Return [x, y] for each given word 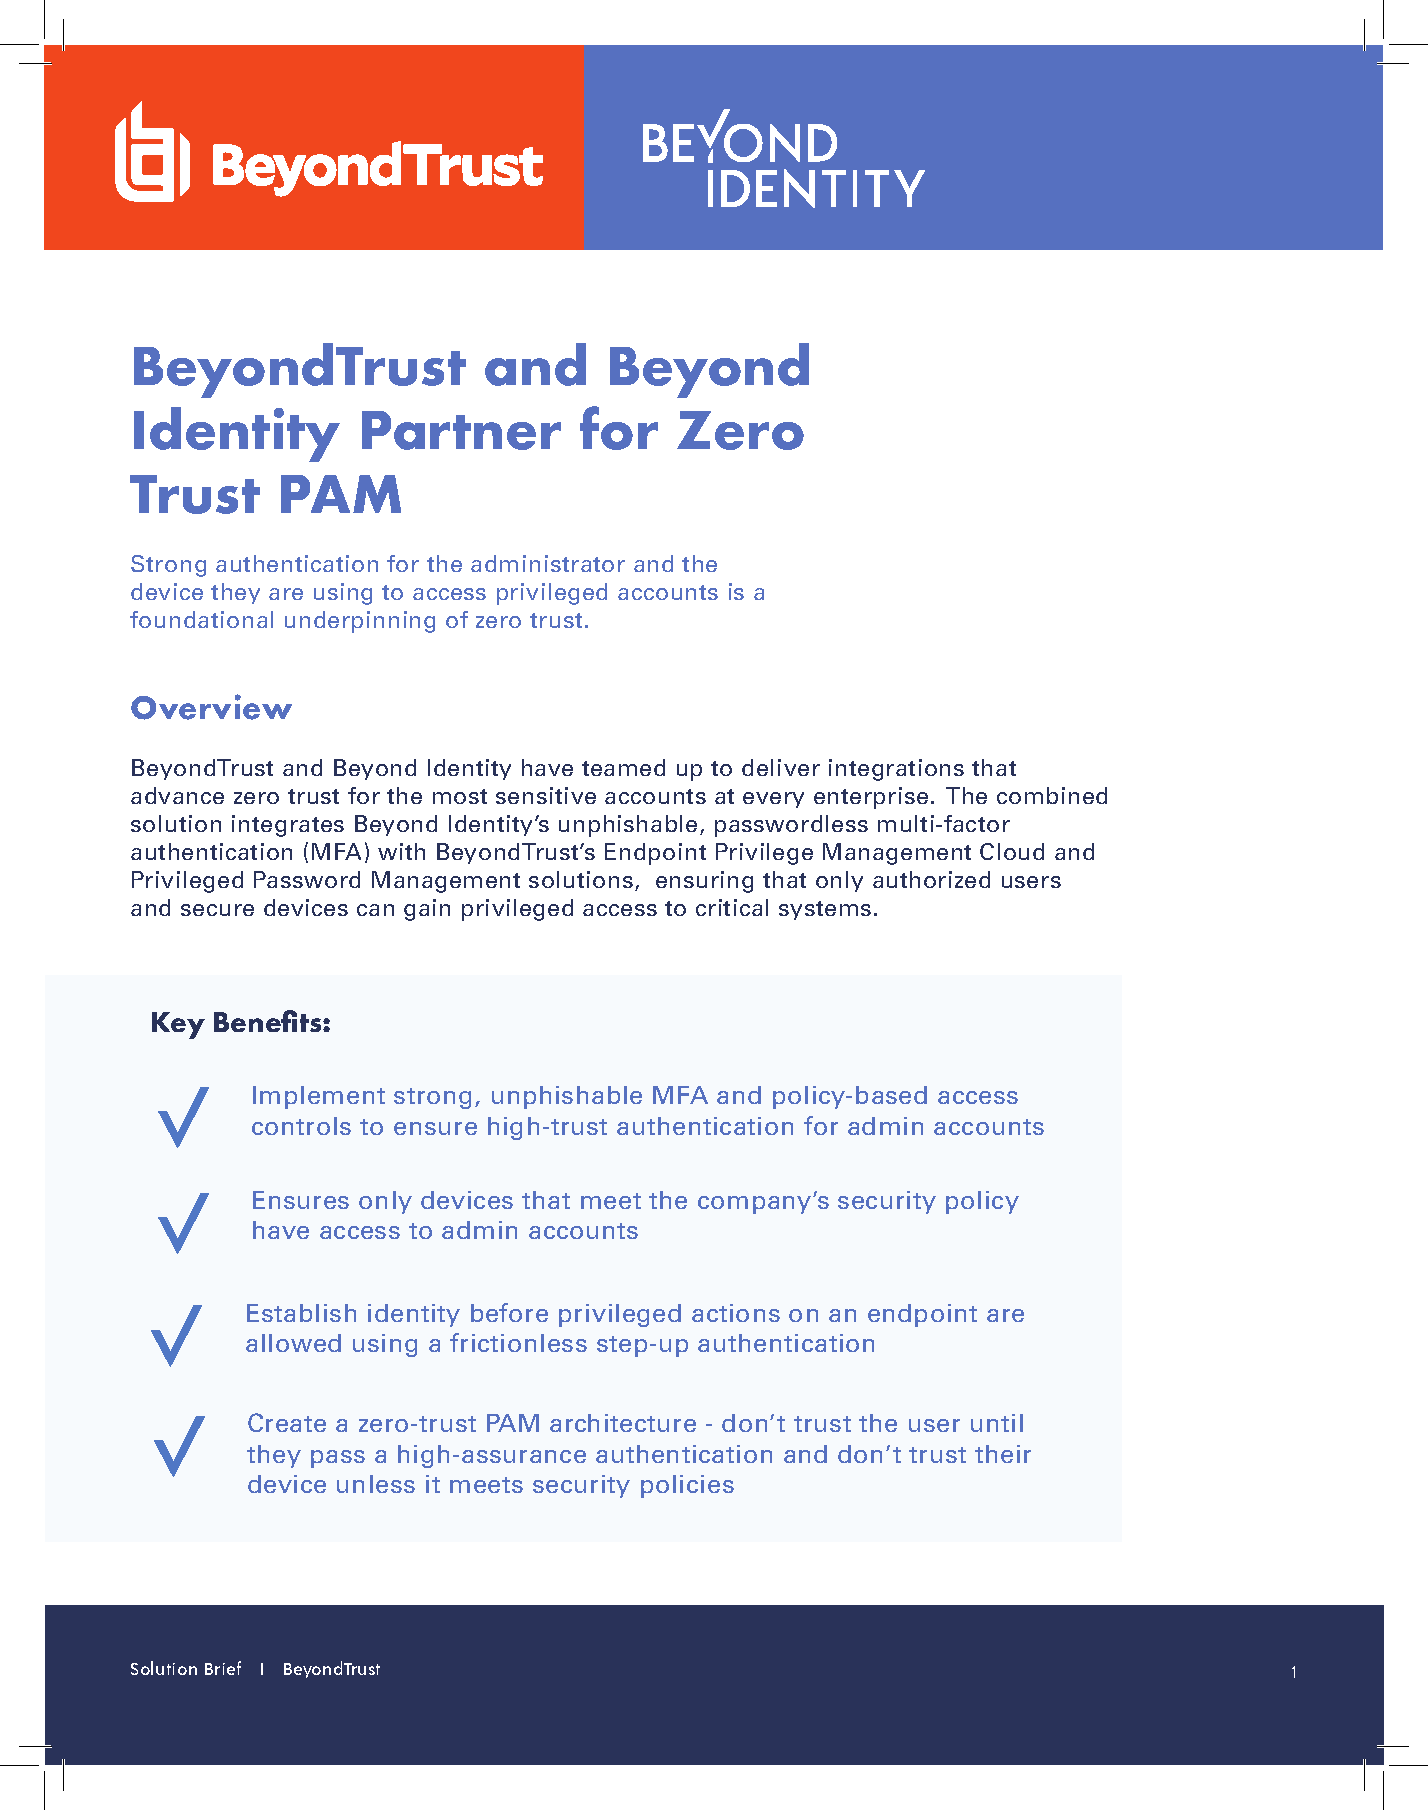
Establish [301, 1313]
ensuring [704, 882]
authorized [931, 879]
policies [687, 1486]
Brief [223, 1668]
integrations [896, 770]
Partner [461, 430]
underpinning [360, 622]
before [509, 1312]
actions [736, 1313]
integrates [288, 826]
